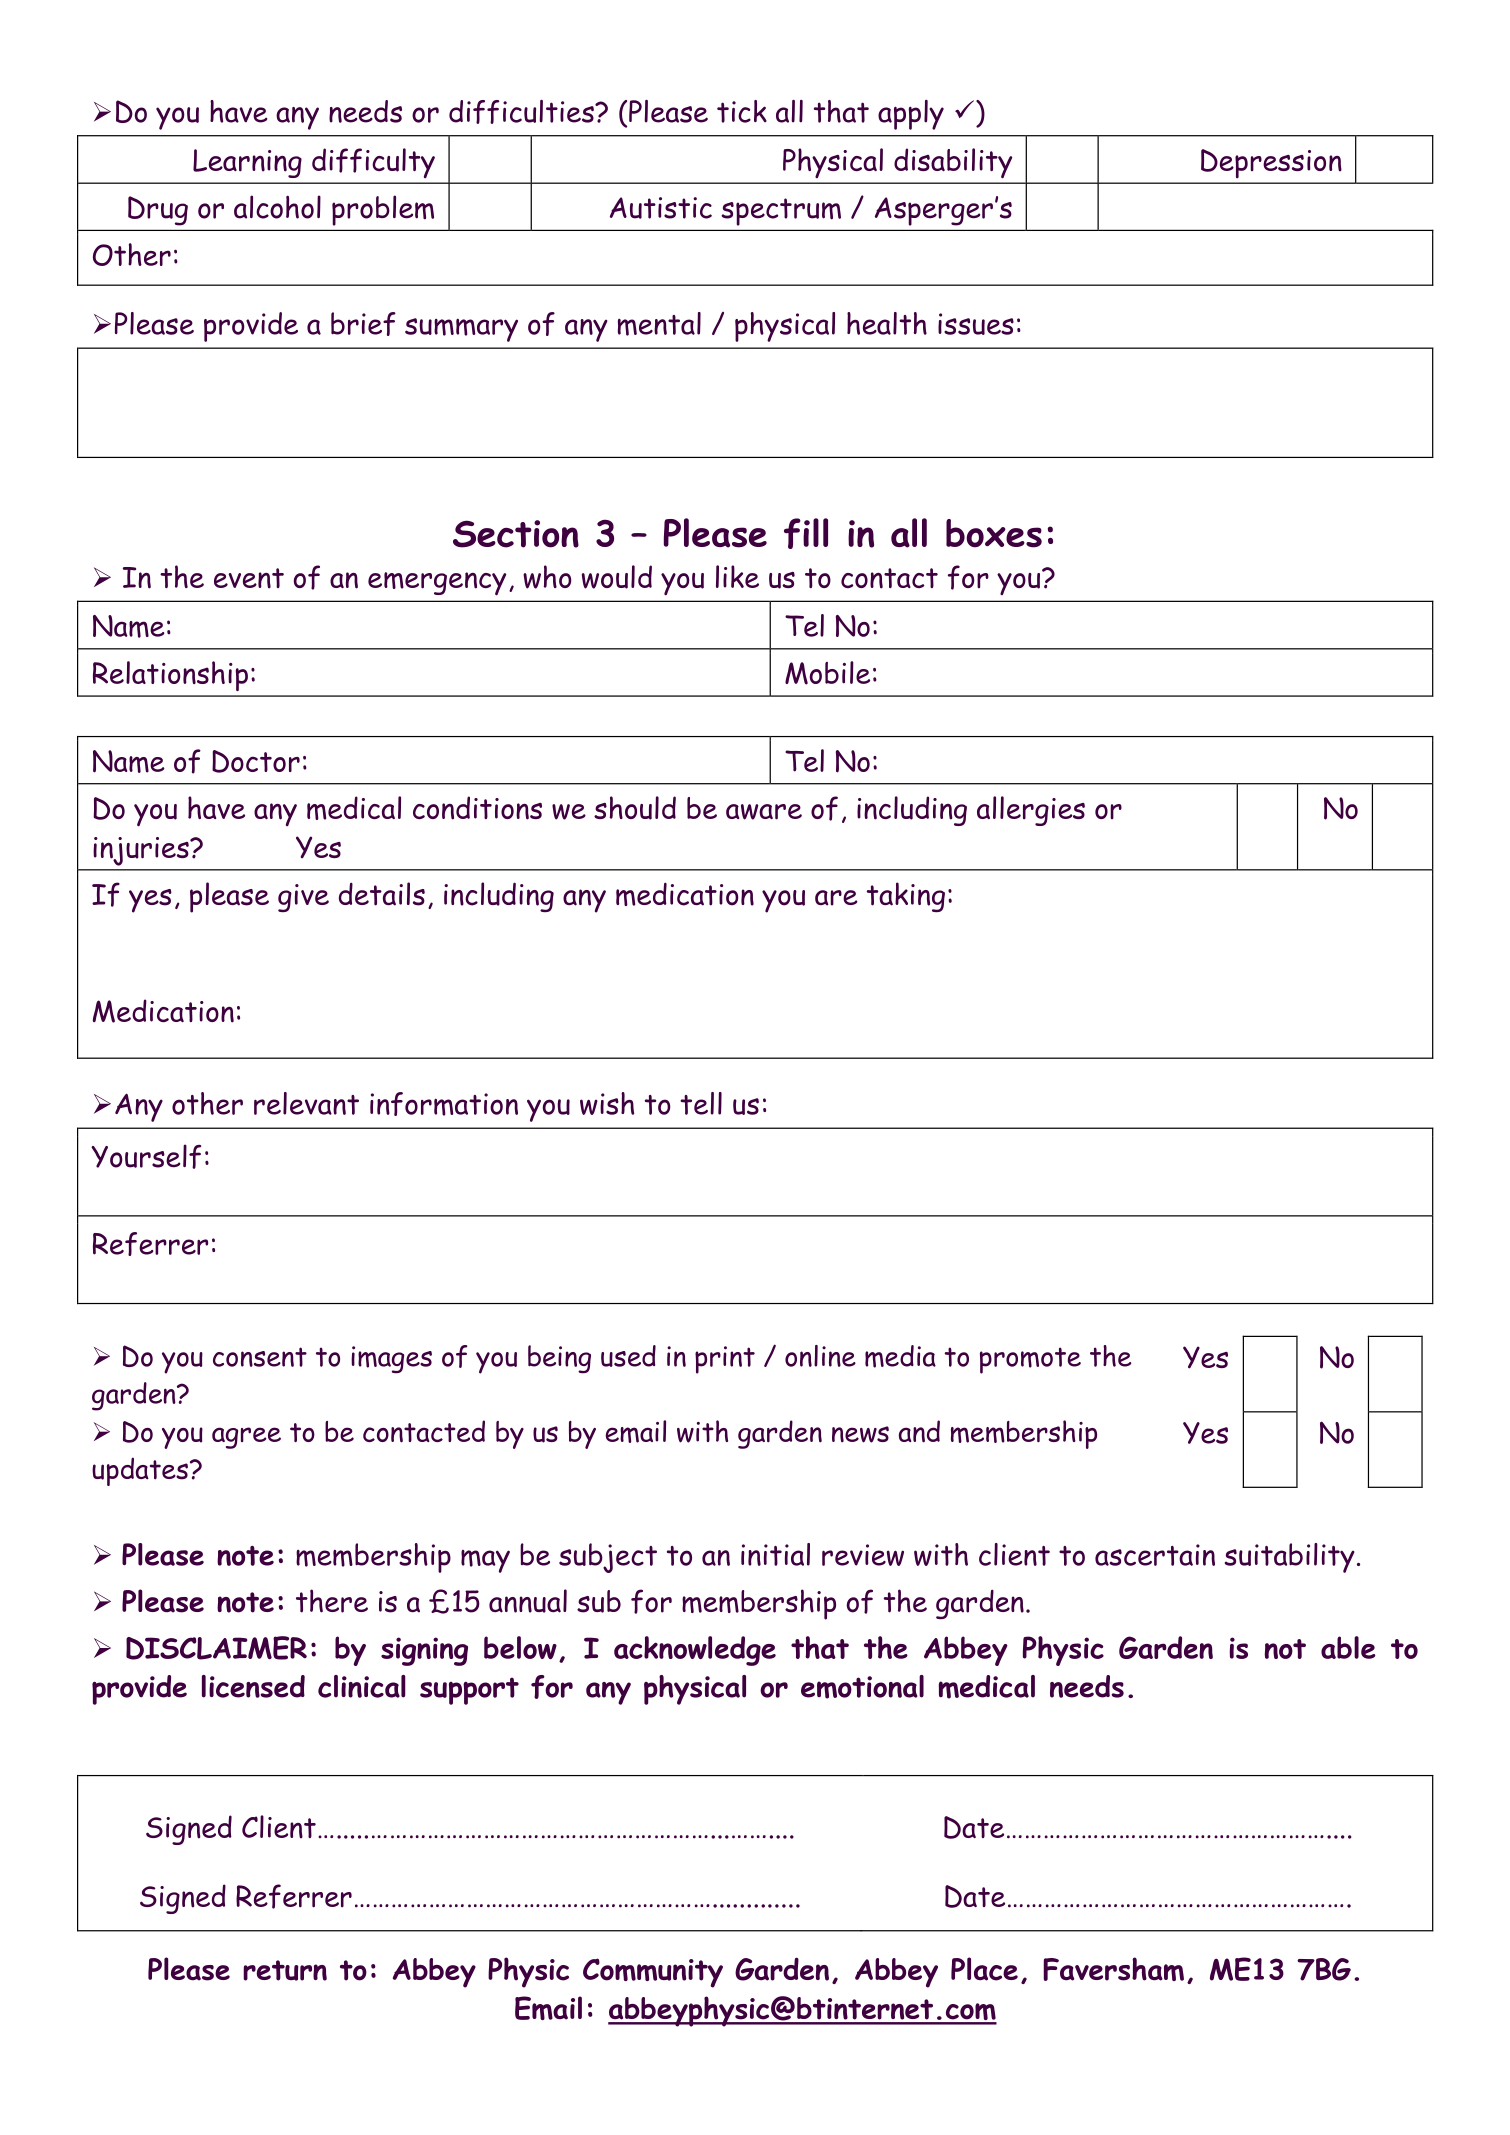 This screenshot has width=1510, height=2135. What do you see at coordinates (260, 1357) in the screenshot?
I see `consent` at bounding box center [260, 1357].
